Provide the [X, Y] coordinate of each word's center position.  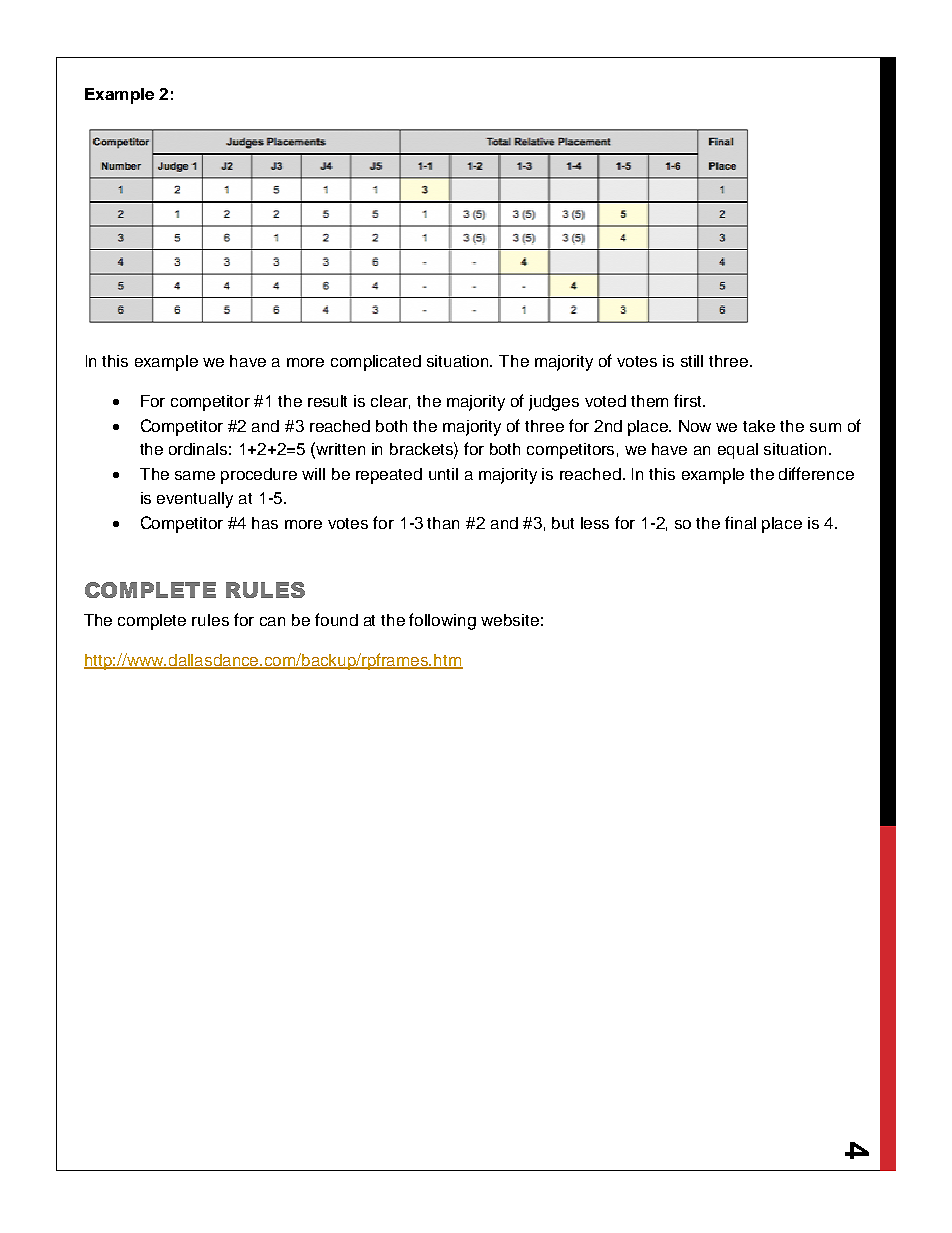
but [563, 523]
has [265, 523]
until [443, 474]
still [692, 361]
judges [554, 403]
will [313, 474]
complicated [376, 363]
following [442, 621]
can [272, 621]
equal [738, 451]
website [510, 620]
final [740, 522]
